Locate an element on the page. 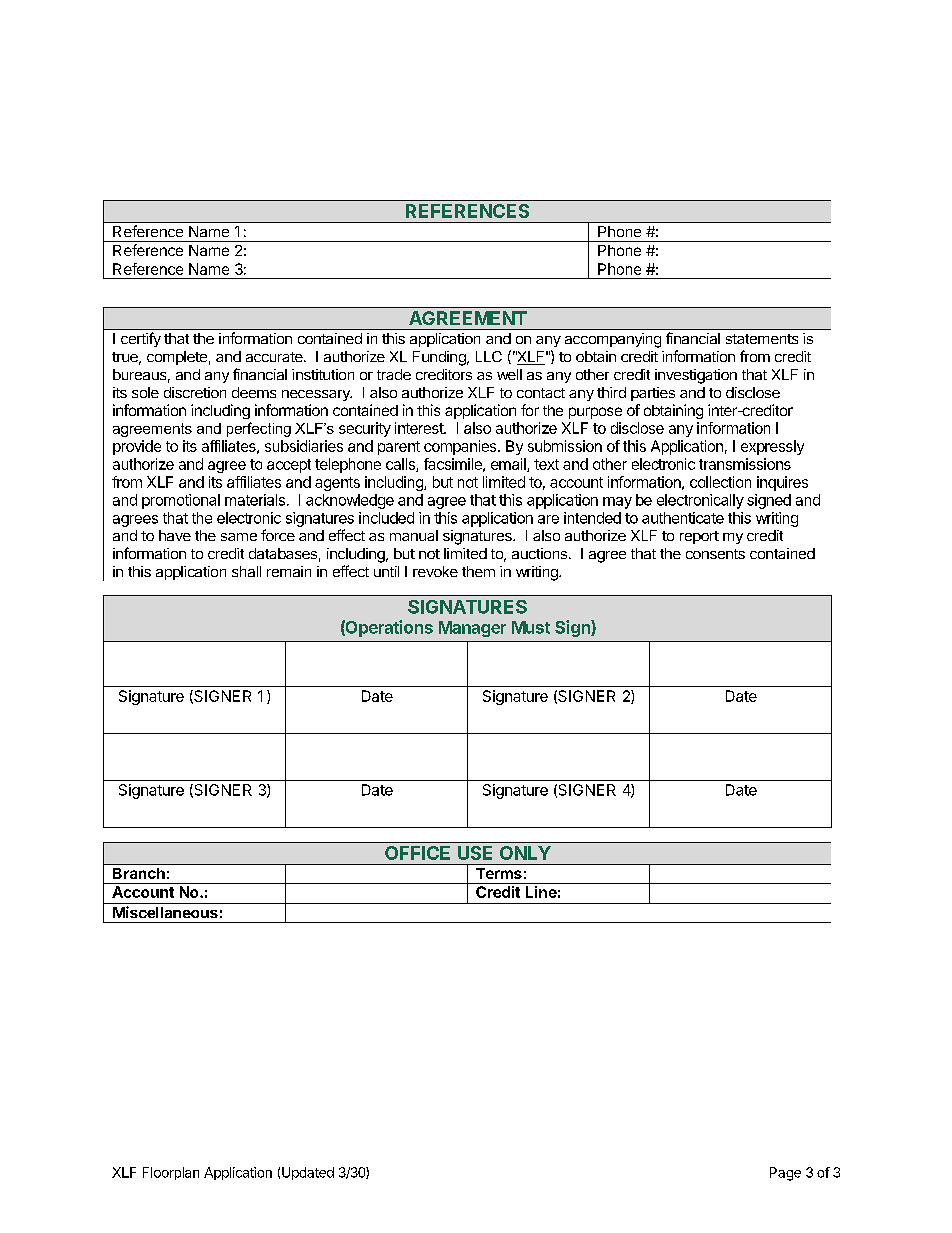 This document has width=952, height=1233. shall is located at coordinates (246, 571).
